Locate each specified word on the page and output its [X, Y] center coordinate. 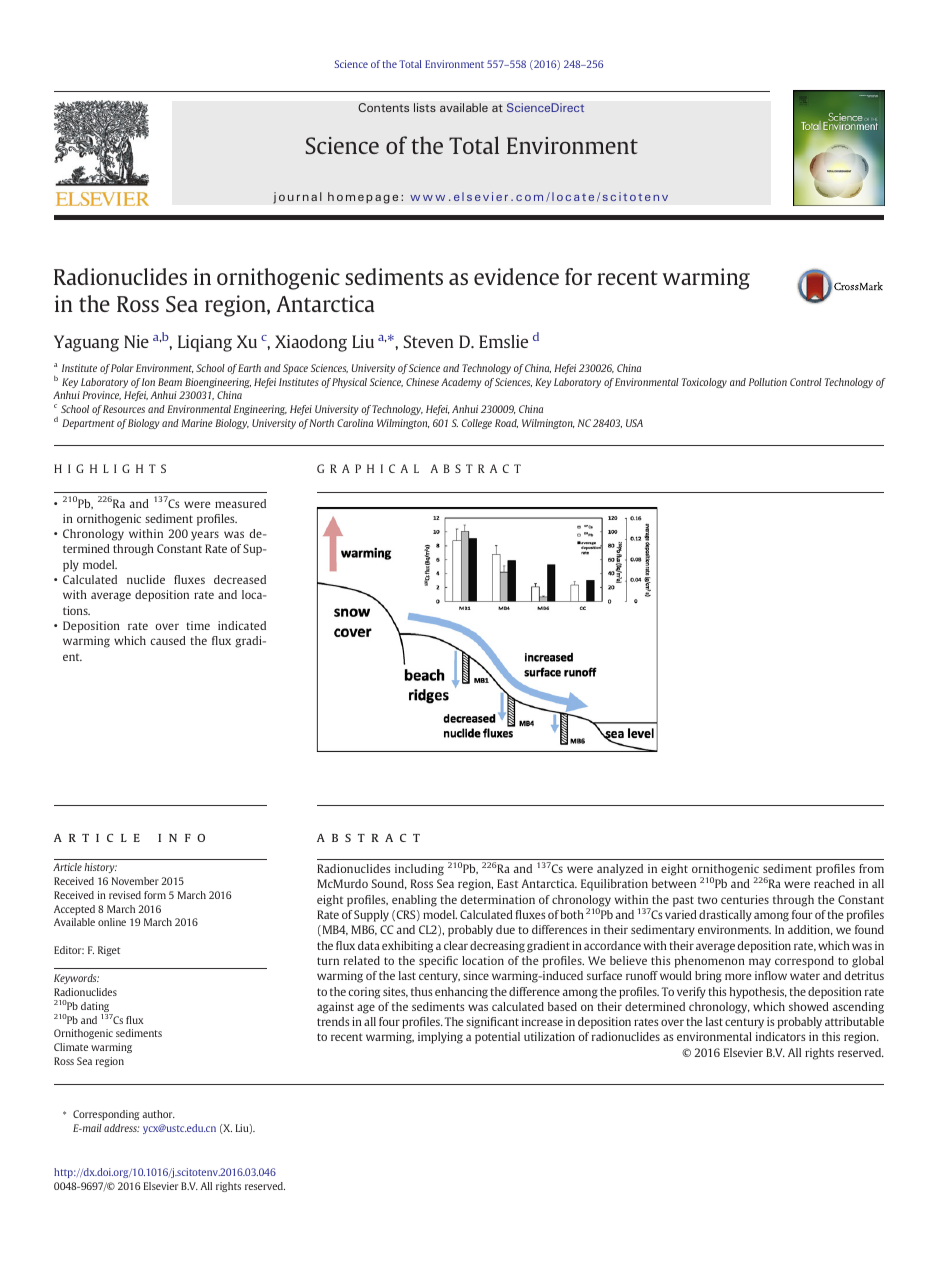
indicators [780, 1036]
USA [634, 423]
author [158, 1114]
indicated [242, 625]
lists [425, 107]
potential [497, 1038]
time [198, 625]
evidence [516, 276]
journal [297, 198]
